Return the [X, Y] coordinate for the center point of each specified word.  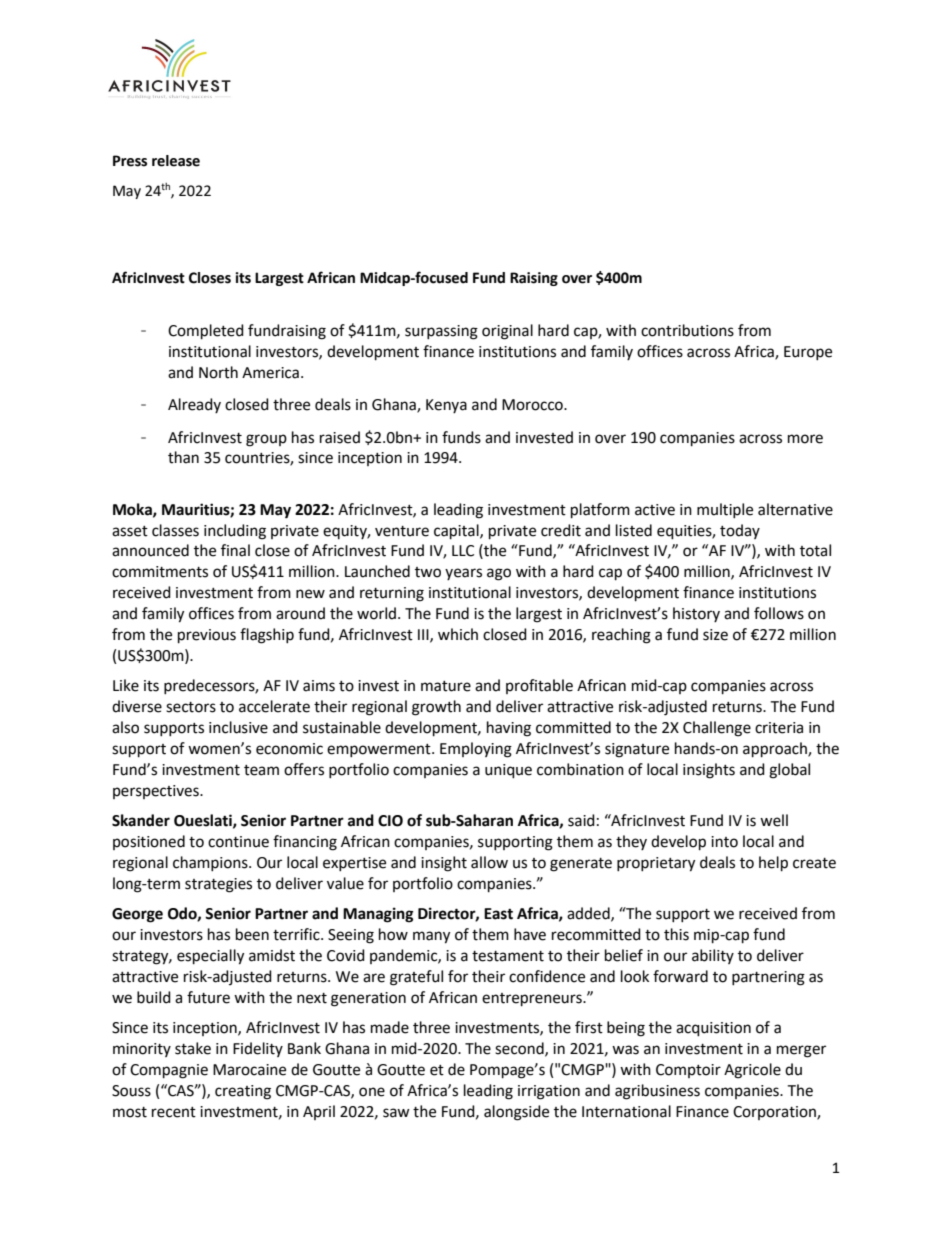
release [176, 161]
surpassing [441, 332]
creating [243, 1092]
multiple [725, 510]
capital [457, 532]
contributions [687, 330]
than [183, 457]
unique [508, 771]
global [789, 771]
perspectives [157, 792]
